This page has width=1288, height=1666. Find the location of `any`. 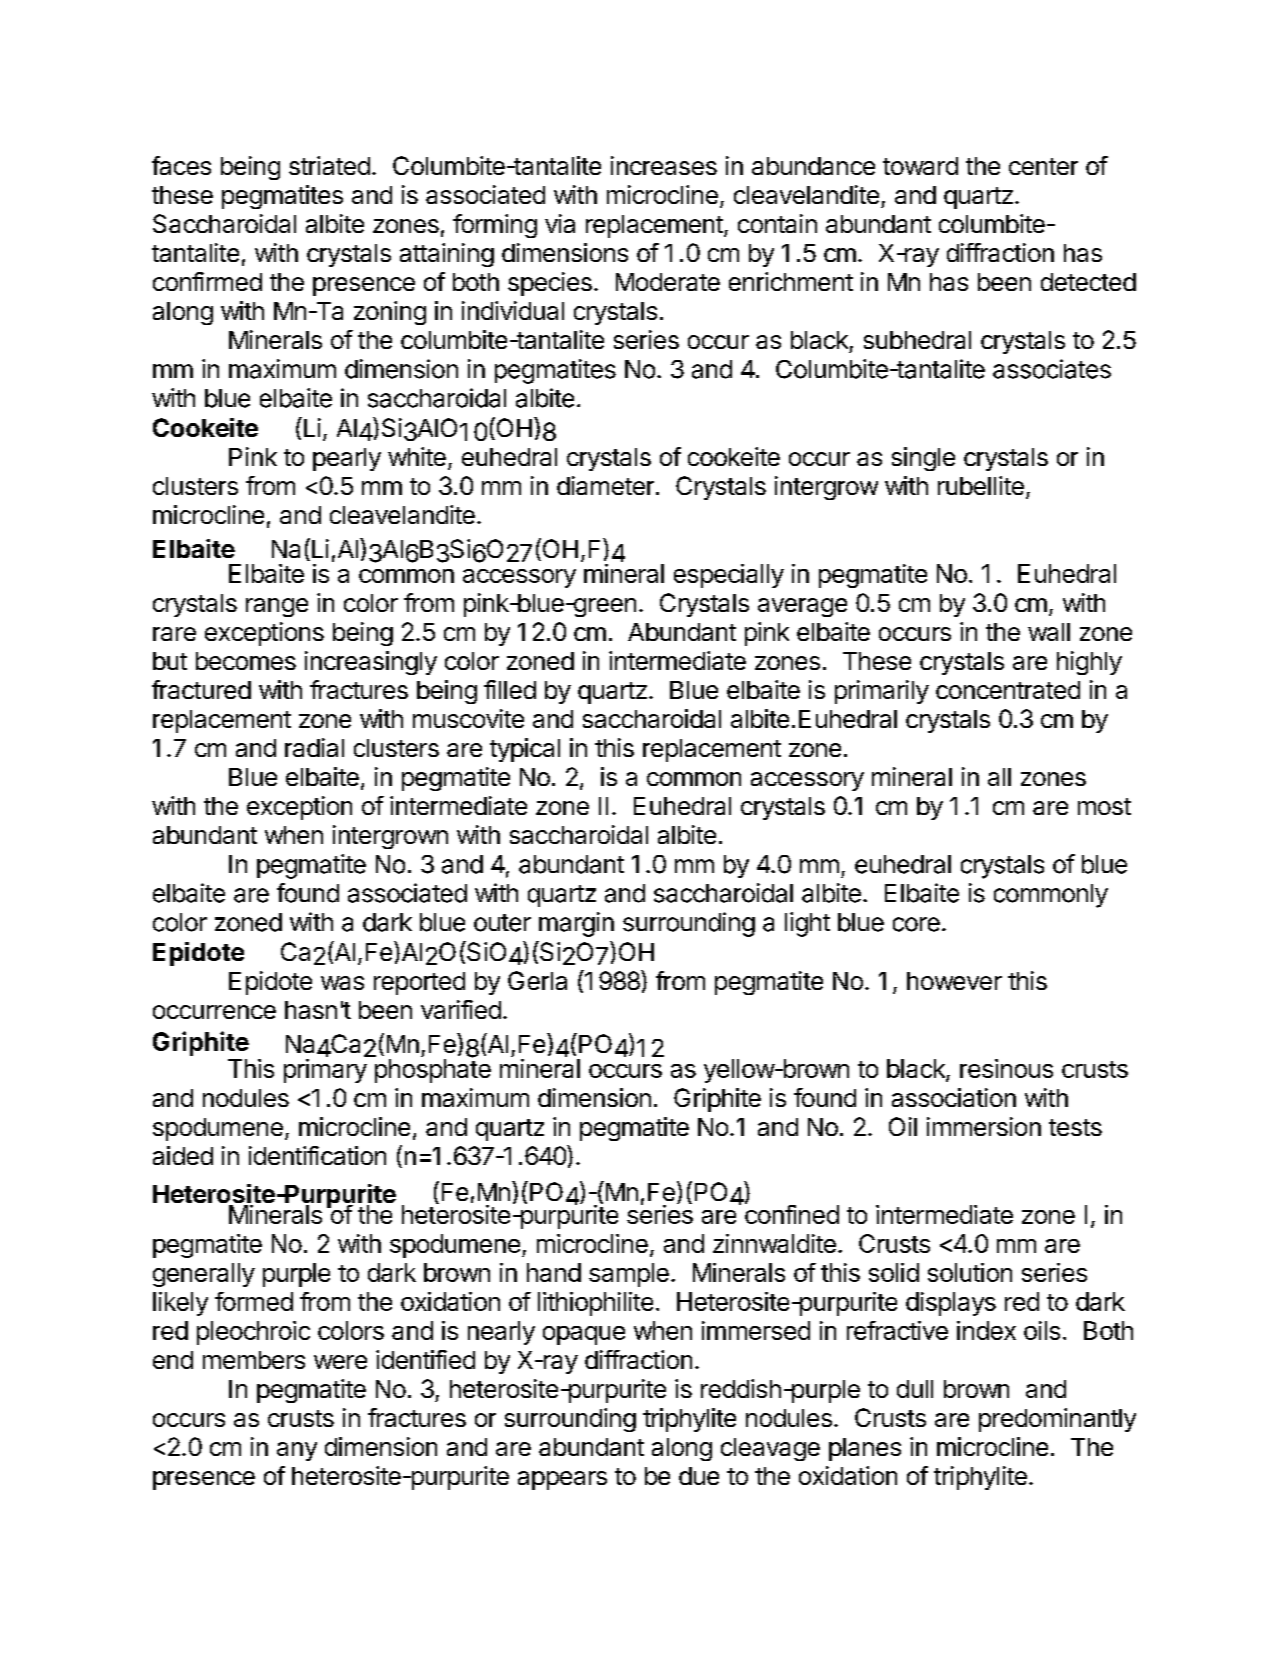

any is located at coordinates (297, 1451).
